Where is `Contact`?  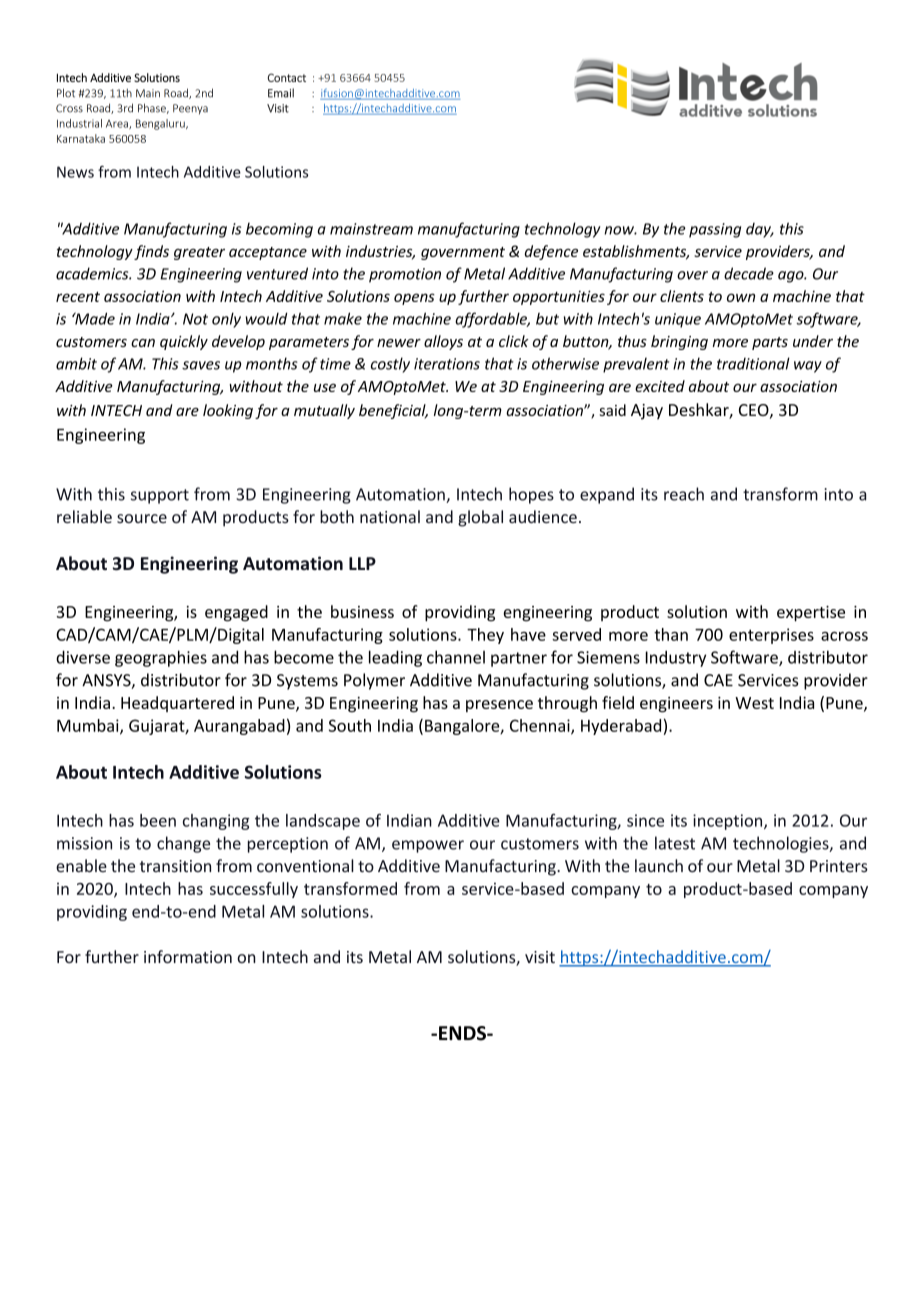
Contact is located at coordinates (287, 77).
